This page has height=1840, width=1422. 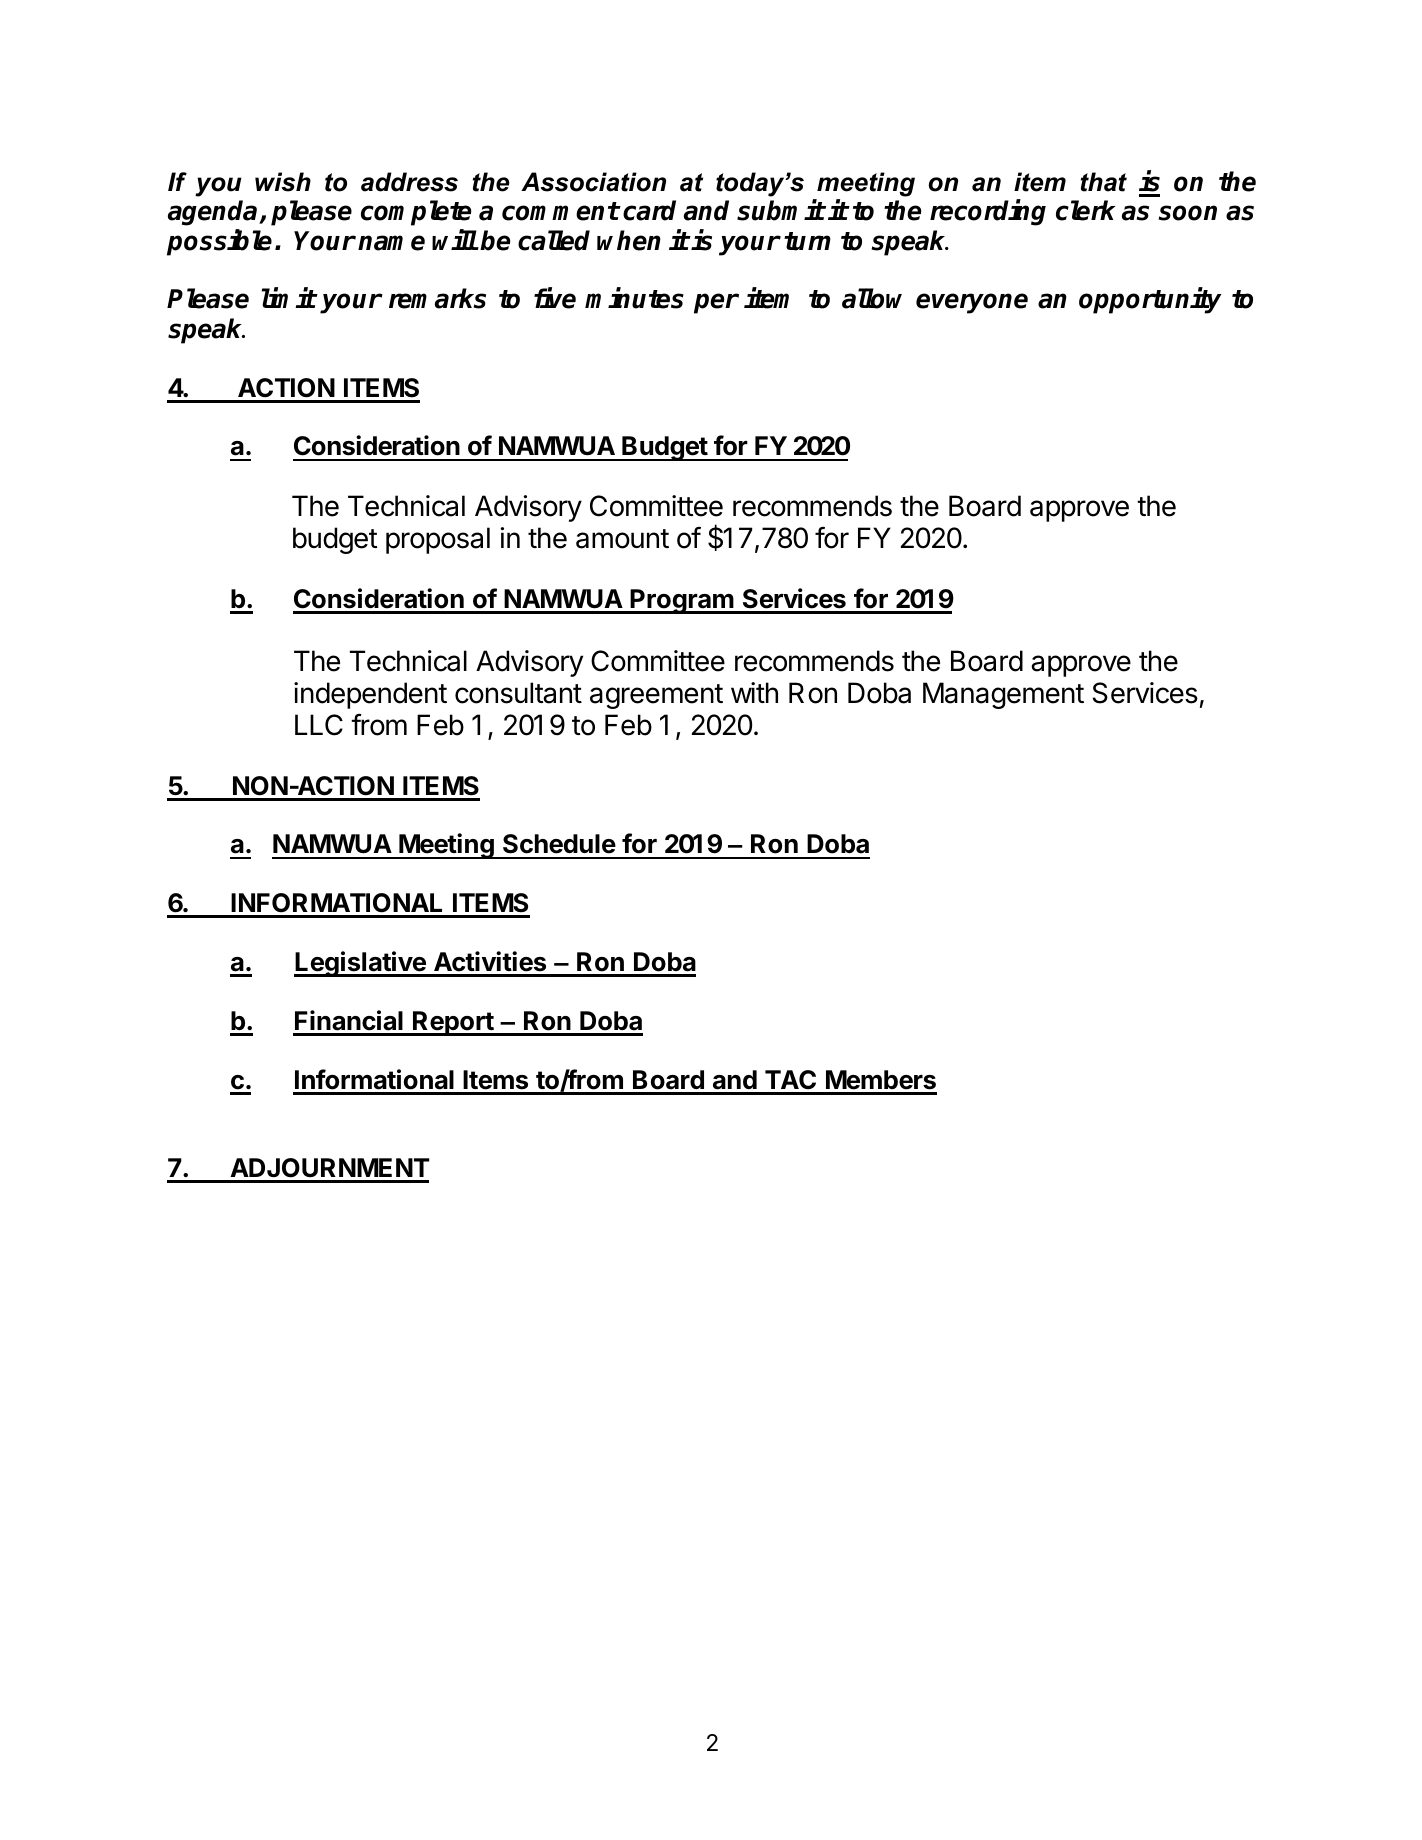 I want to click on everyone, so click(x=972, y=303).
